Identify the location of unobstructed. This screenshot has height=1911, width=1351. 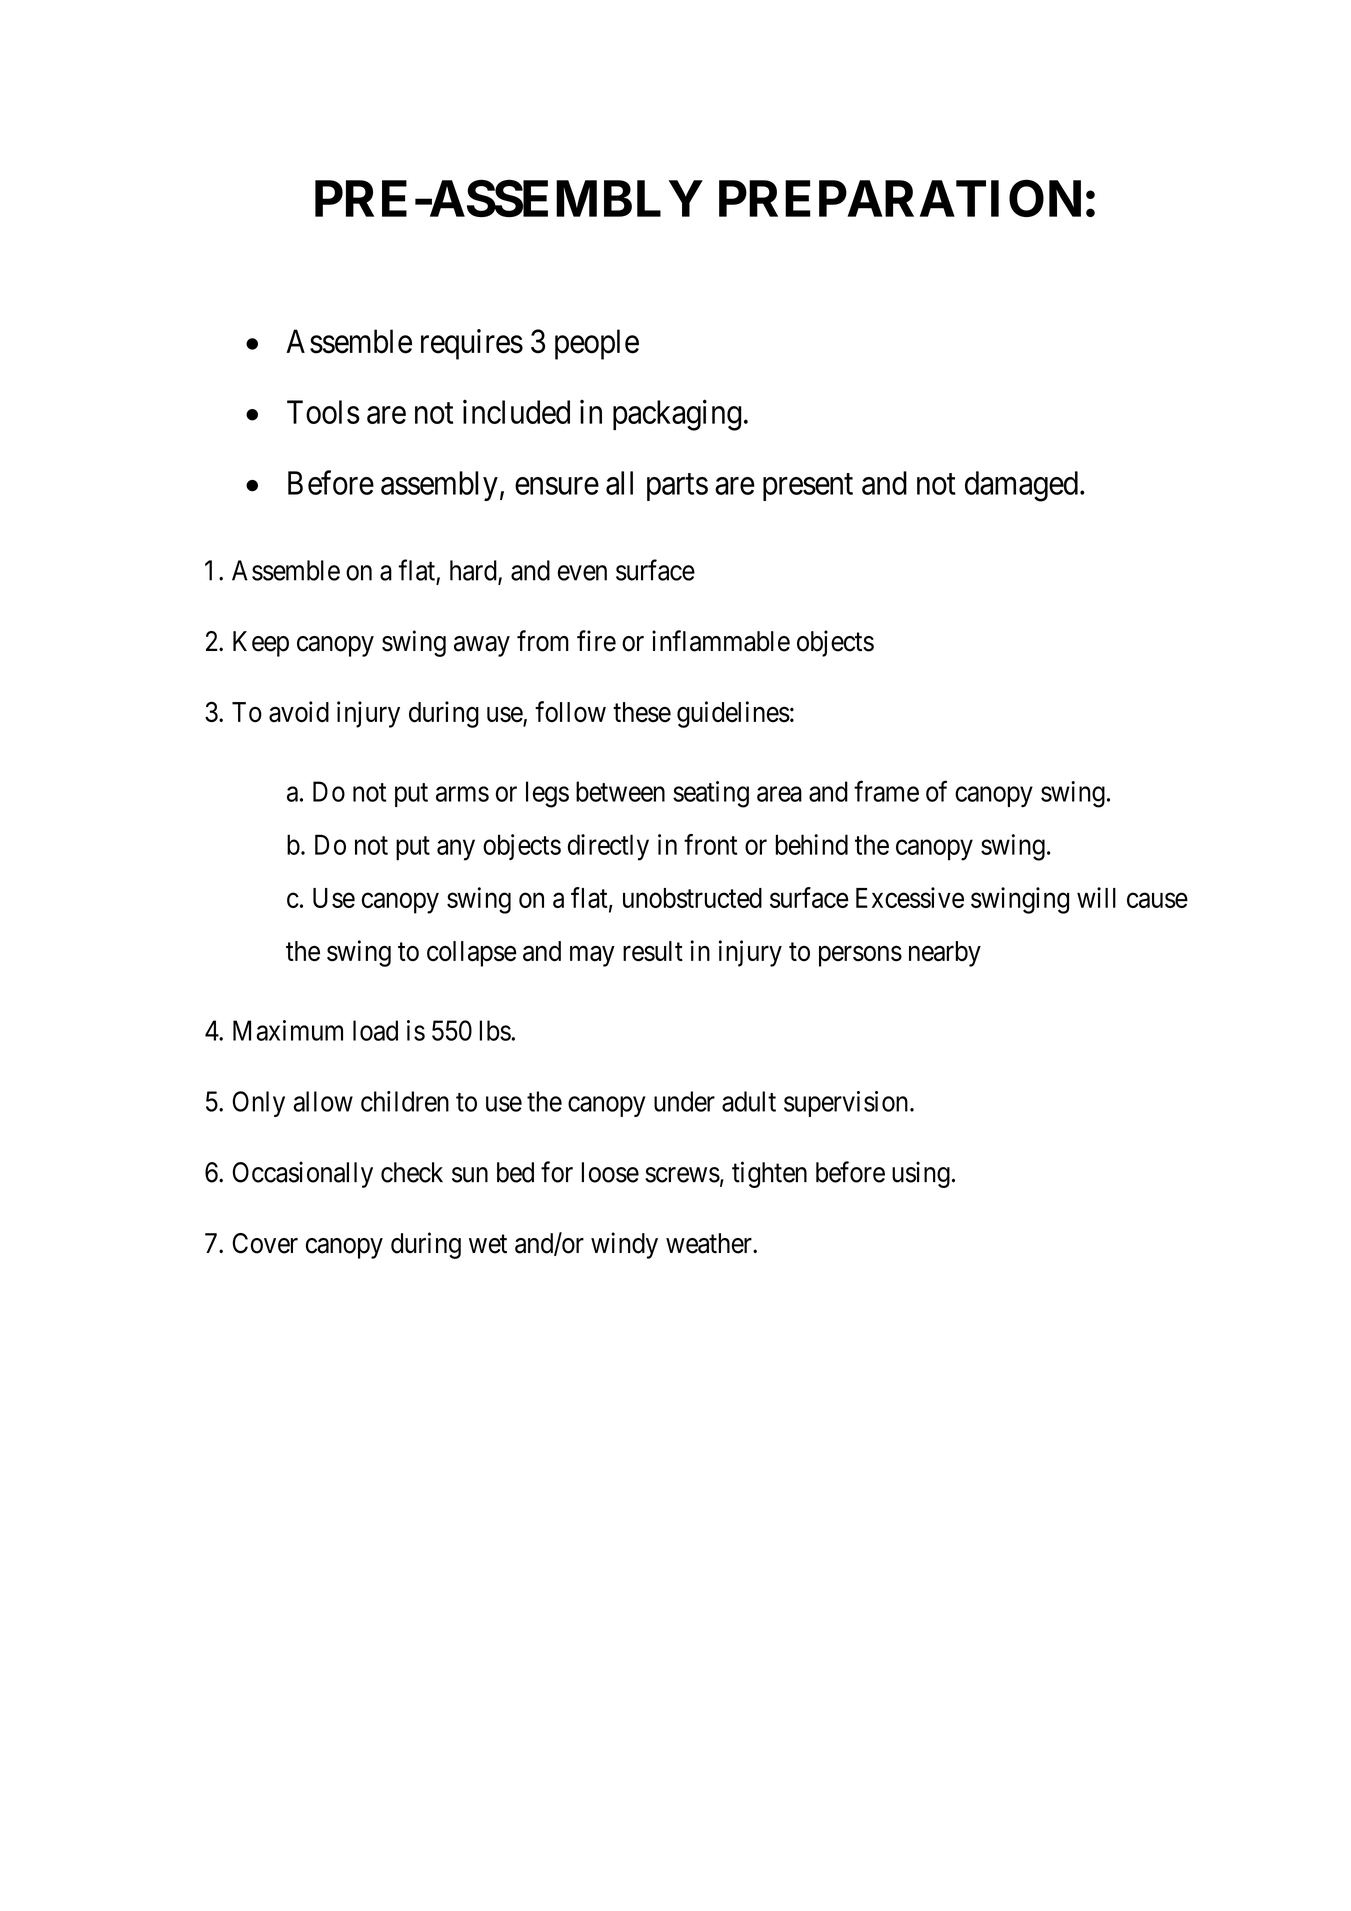
(692, 898).
